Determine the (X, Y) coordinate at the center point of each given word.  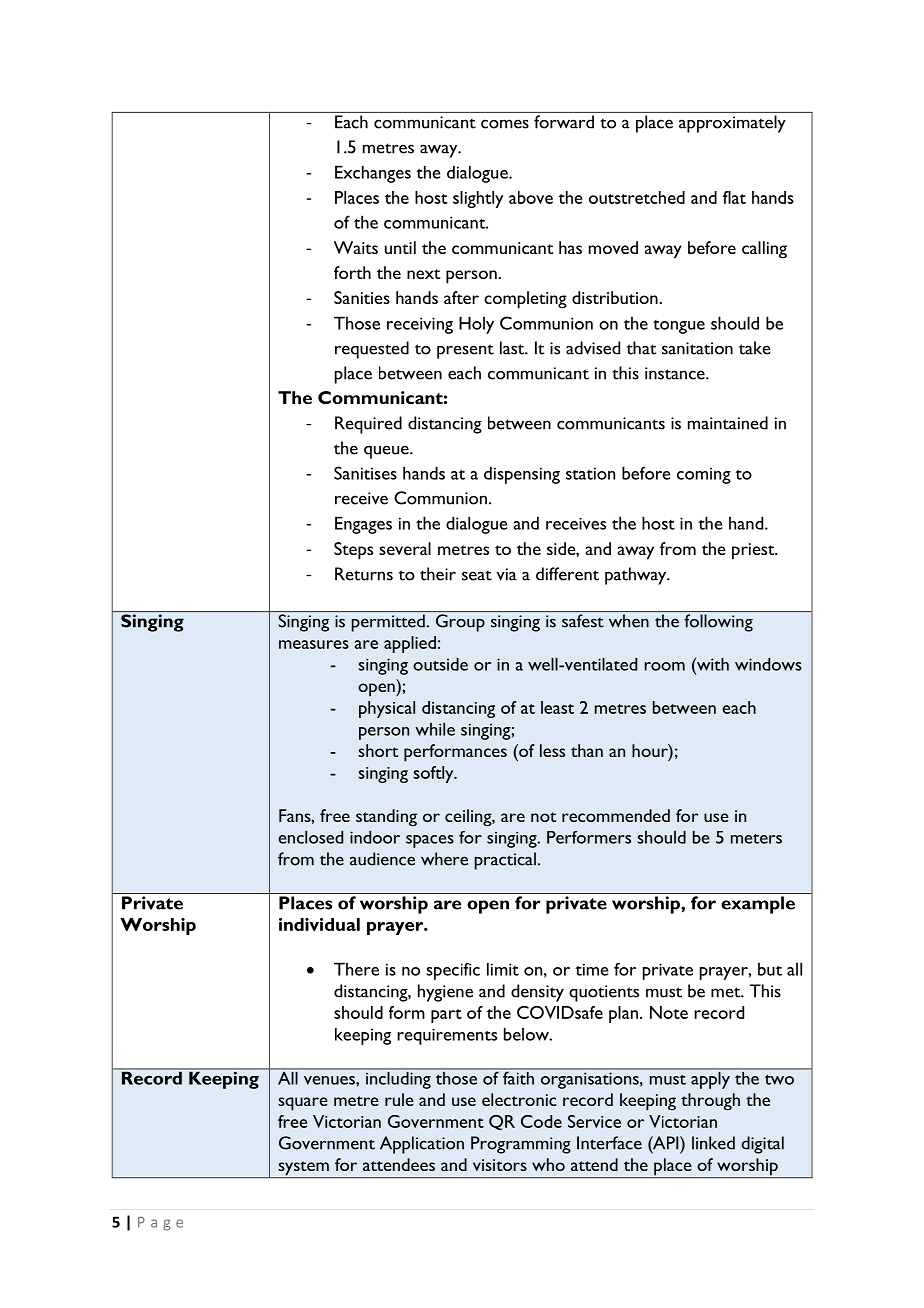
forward (564, 122)
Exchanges (373, 174)
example (758, 905)
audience (382, 859)
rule (399, 1099)
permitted (389, 623)
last (513, 348)
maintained (728, 423)
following (718, 623)
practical (505, 861)
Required (368, 425)
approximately (732, 124)
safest (583, 621)
